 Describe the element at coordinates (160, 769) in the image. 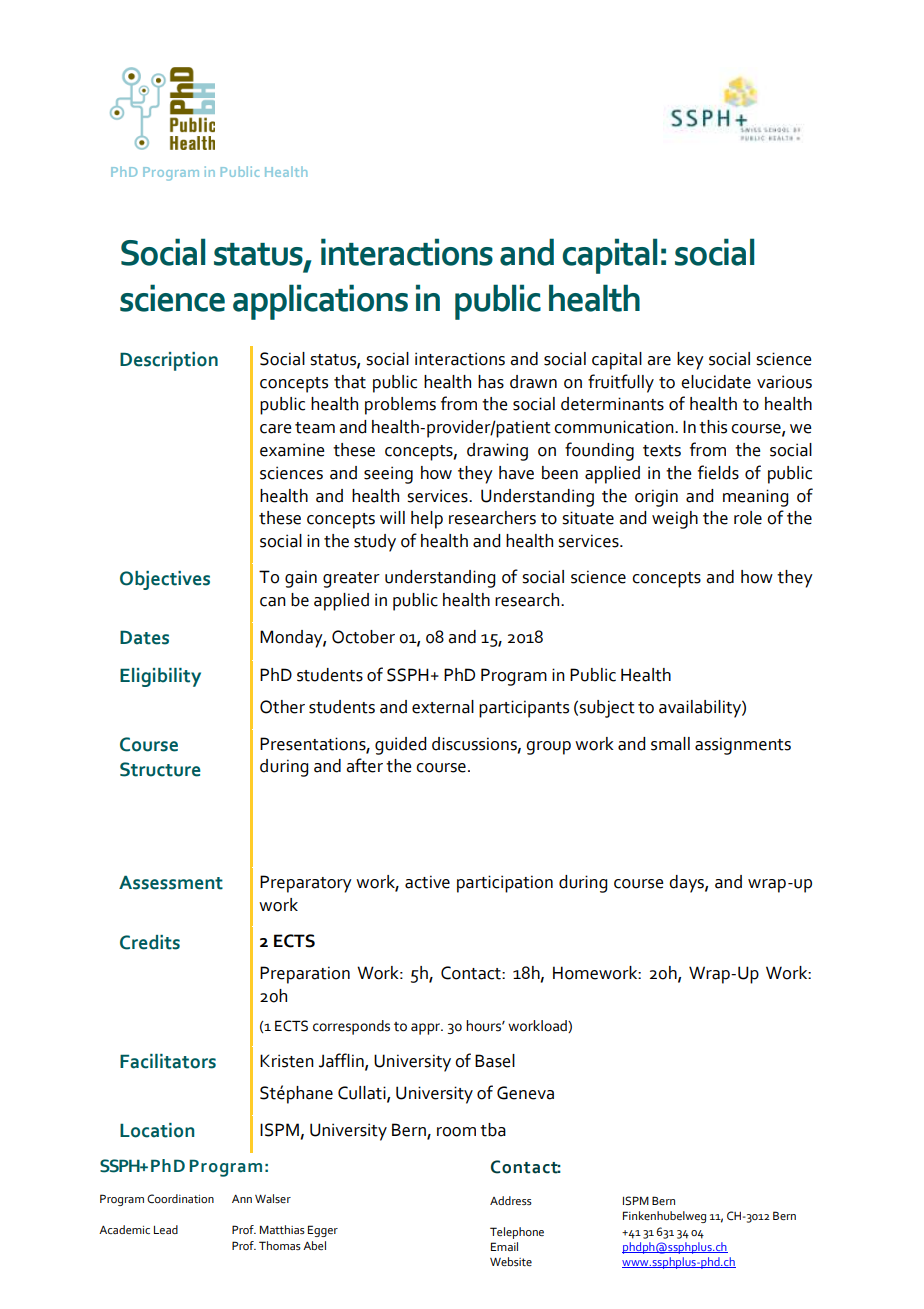

I see `Structure` at that location.
